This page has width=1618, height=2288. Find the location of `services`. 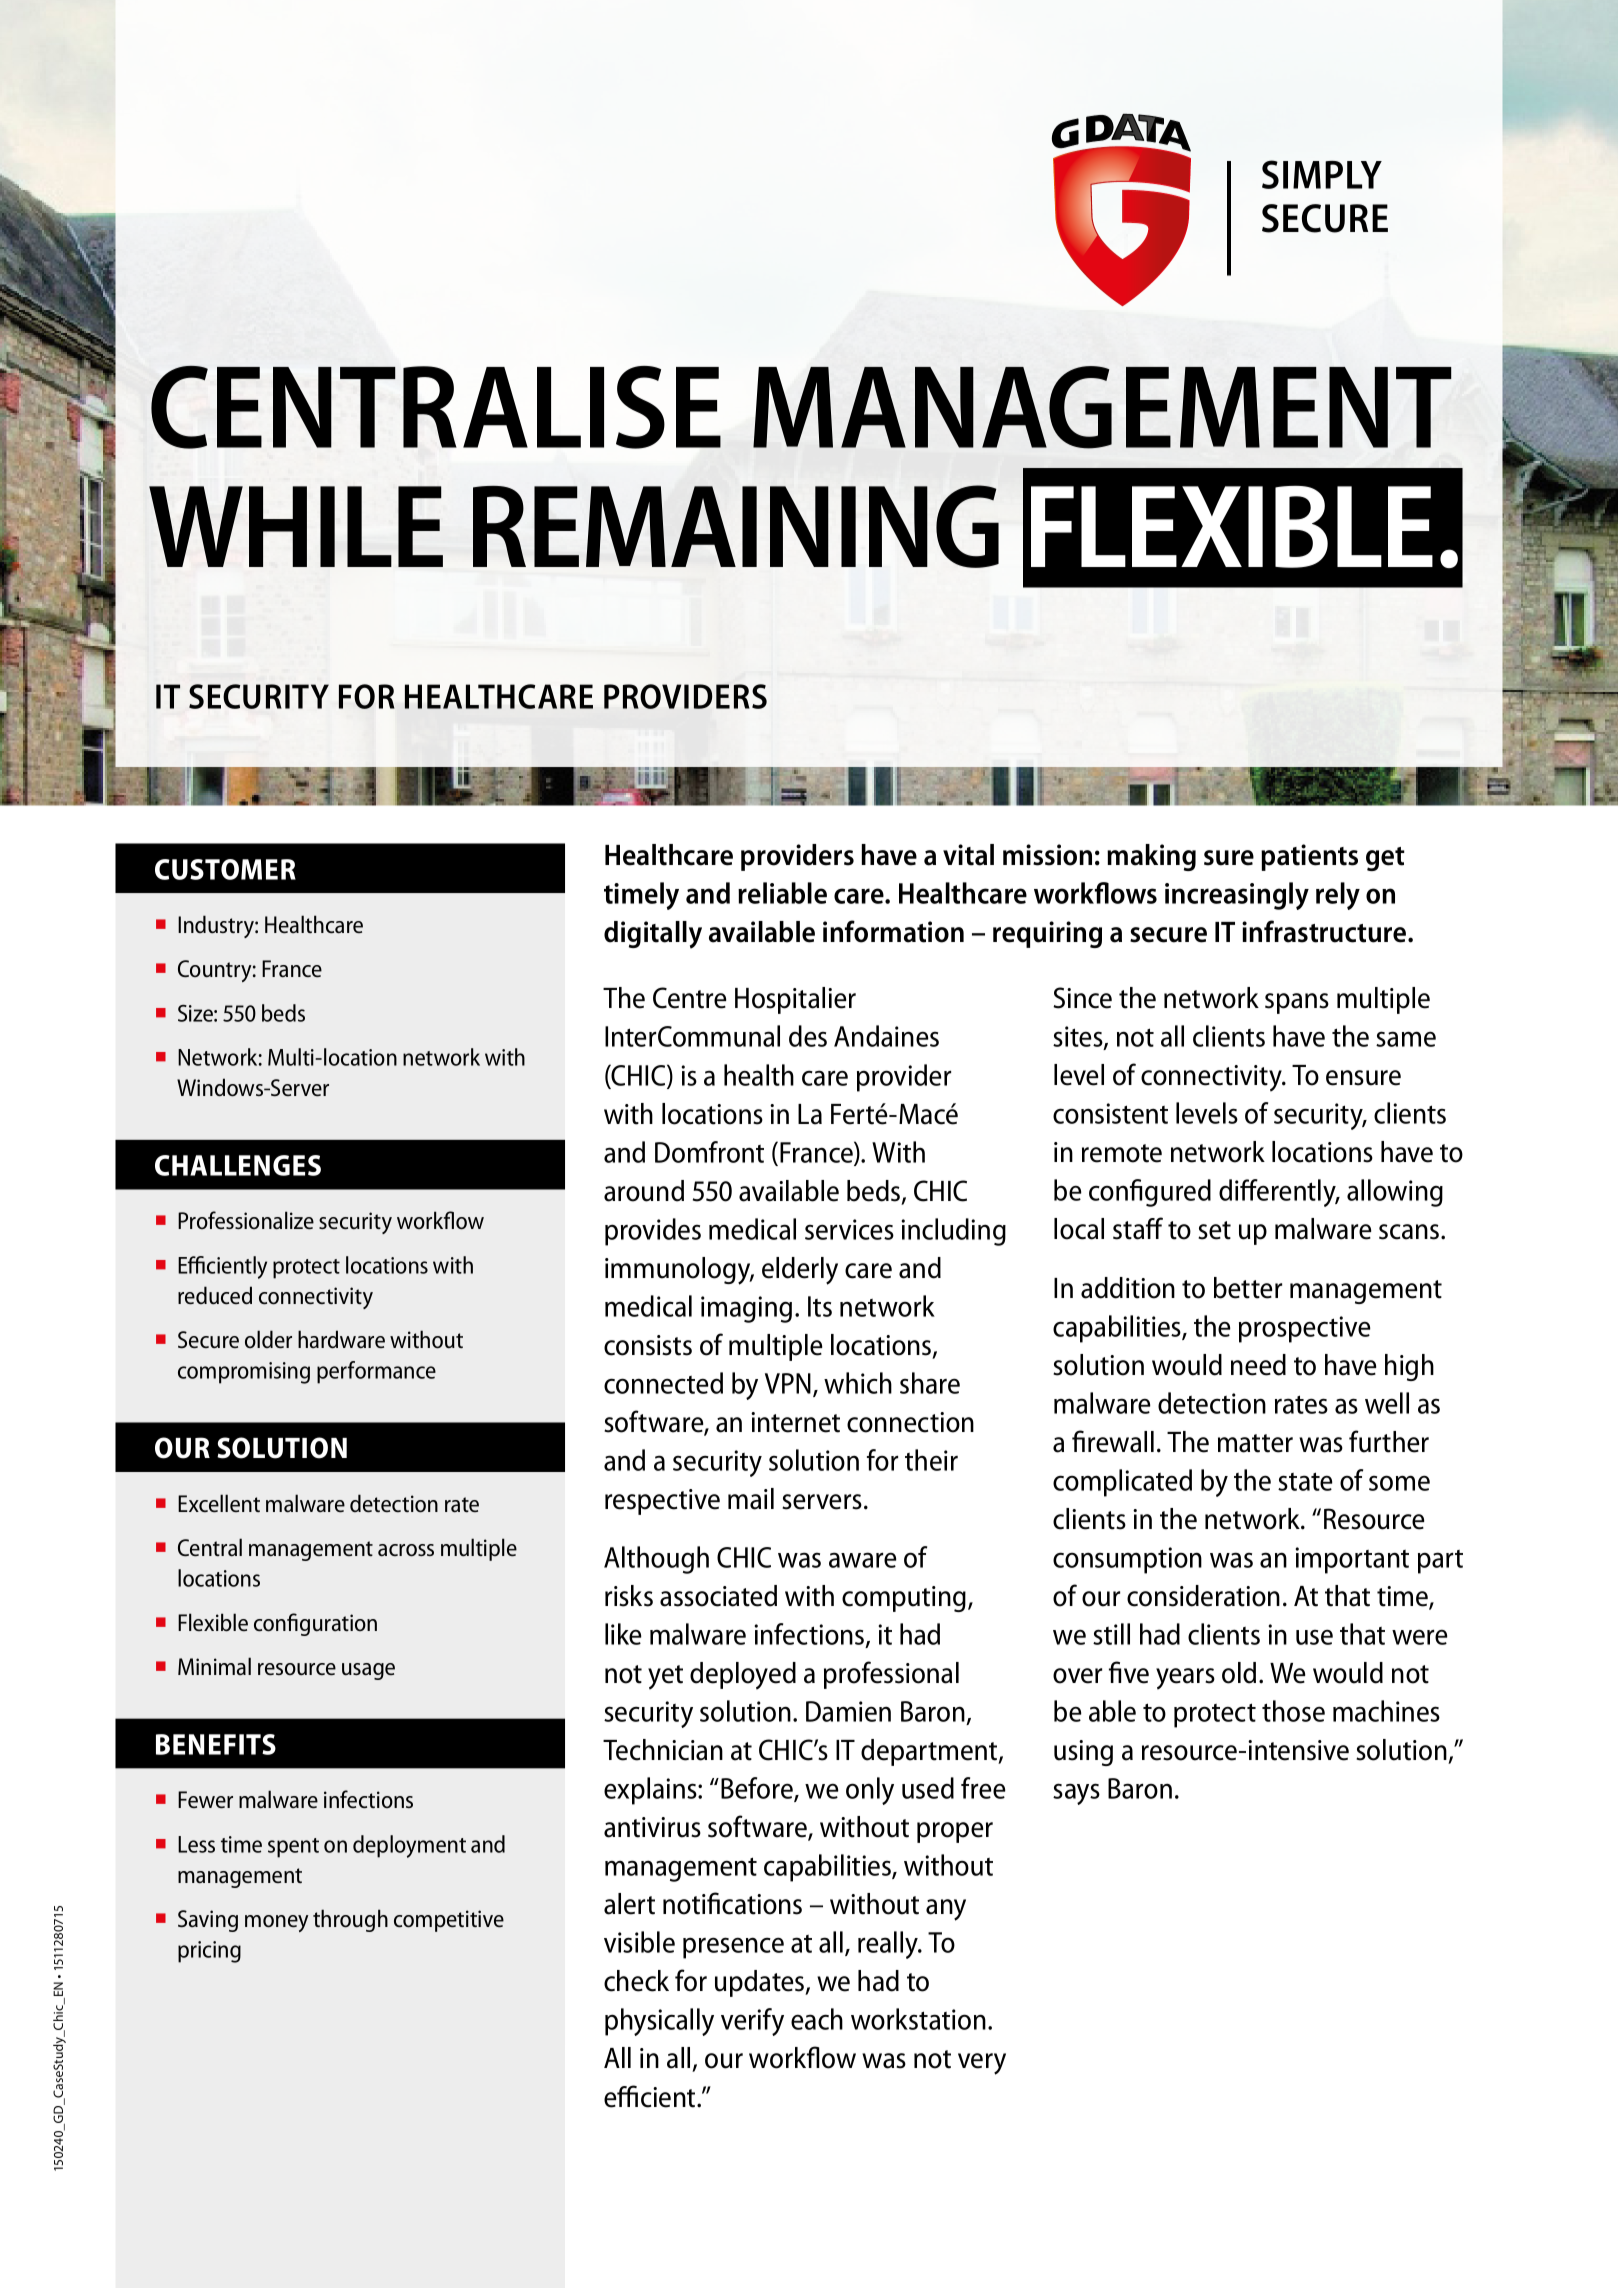

services is located at coordinates (849, 1229).
